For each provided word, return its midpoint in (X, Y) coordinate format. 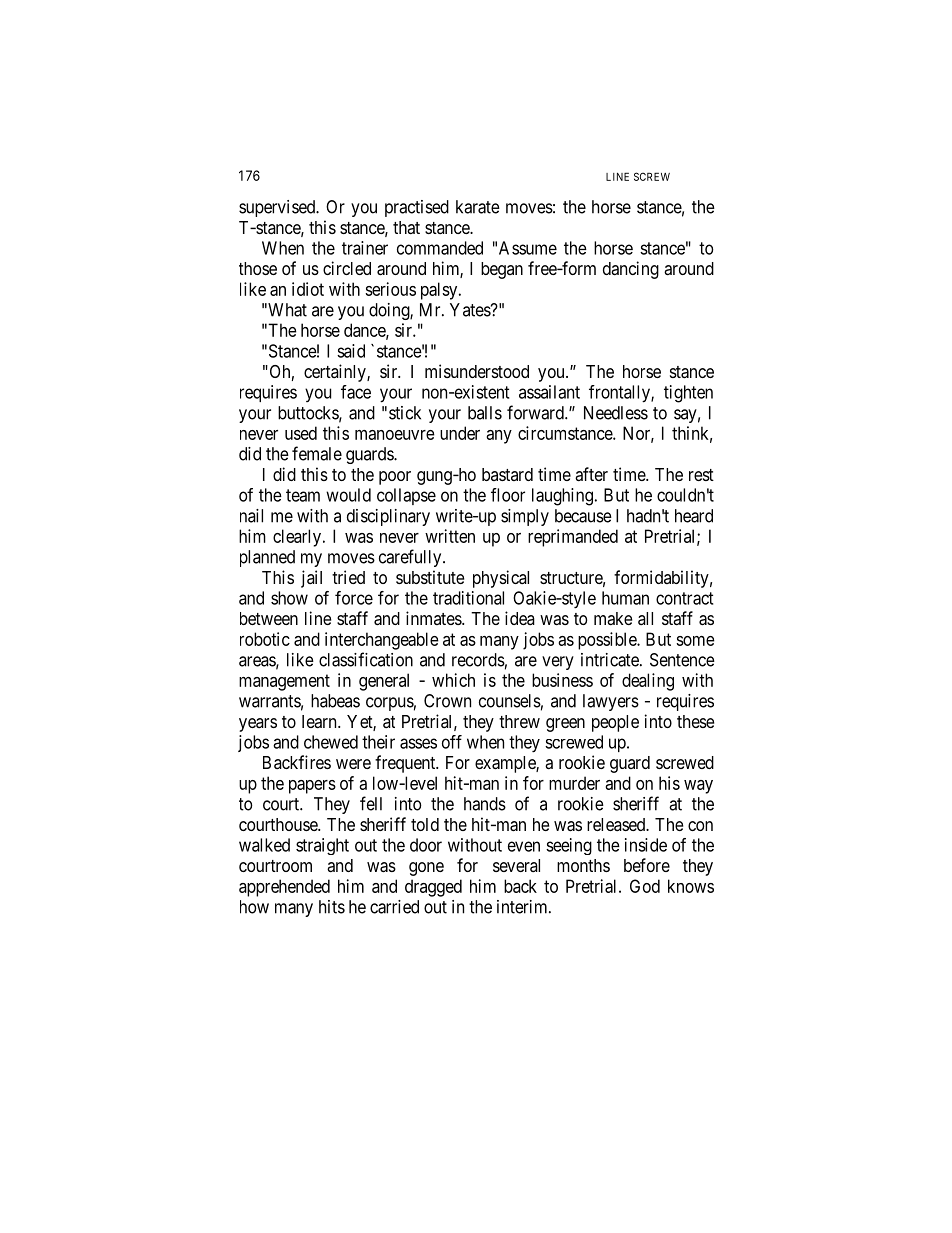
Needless (616, 413)
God (645, 886)
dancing (631, 270)
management (284, 682)
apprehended (284, 888)
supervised (278, 208)
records (478, 660)
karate (478, 207)
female (317, 453)
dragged (433, 888)
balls (485, 413)
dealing (648, 682)
